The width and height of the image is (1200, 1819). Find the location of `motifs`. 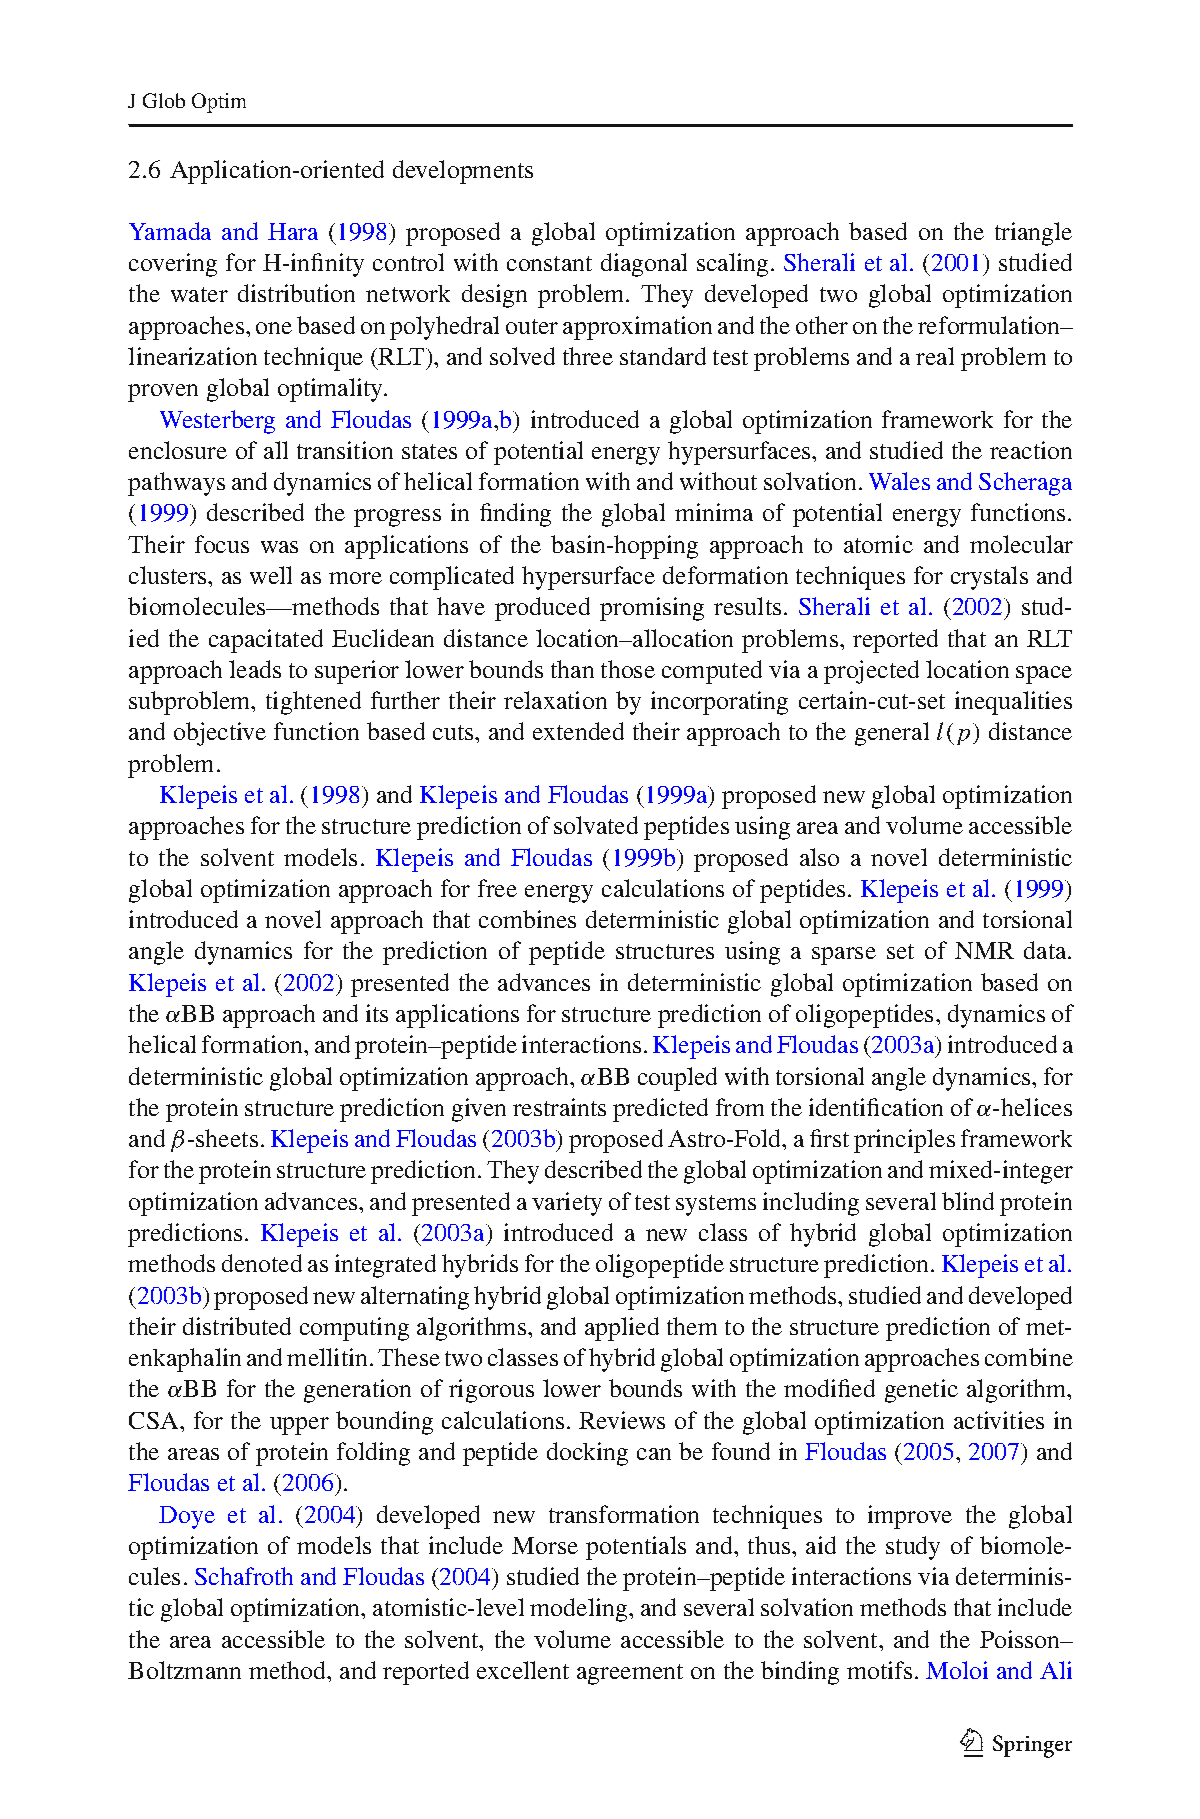

motifs is located at coordinates (879, 1670).
